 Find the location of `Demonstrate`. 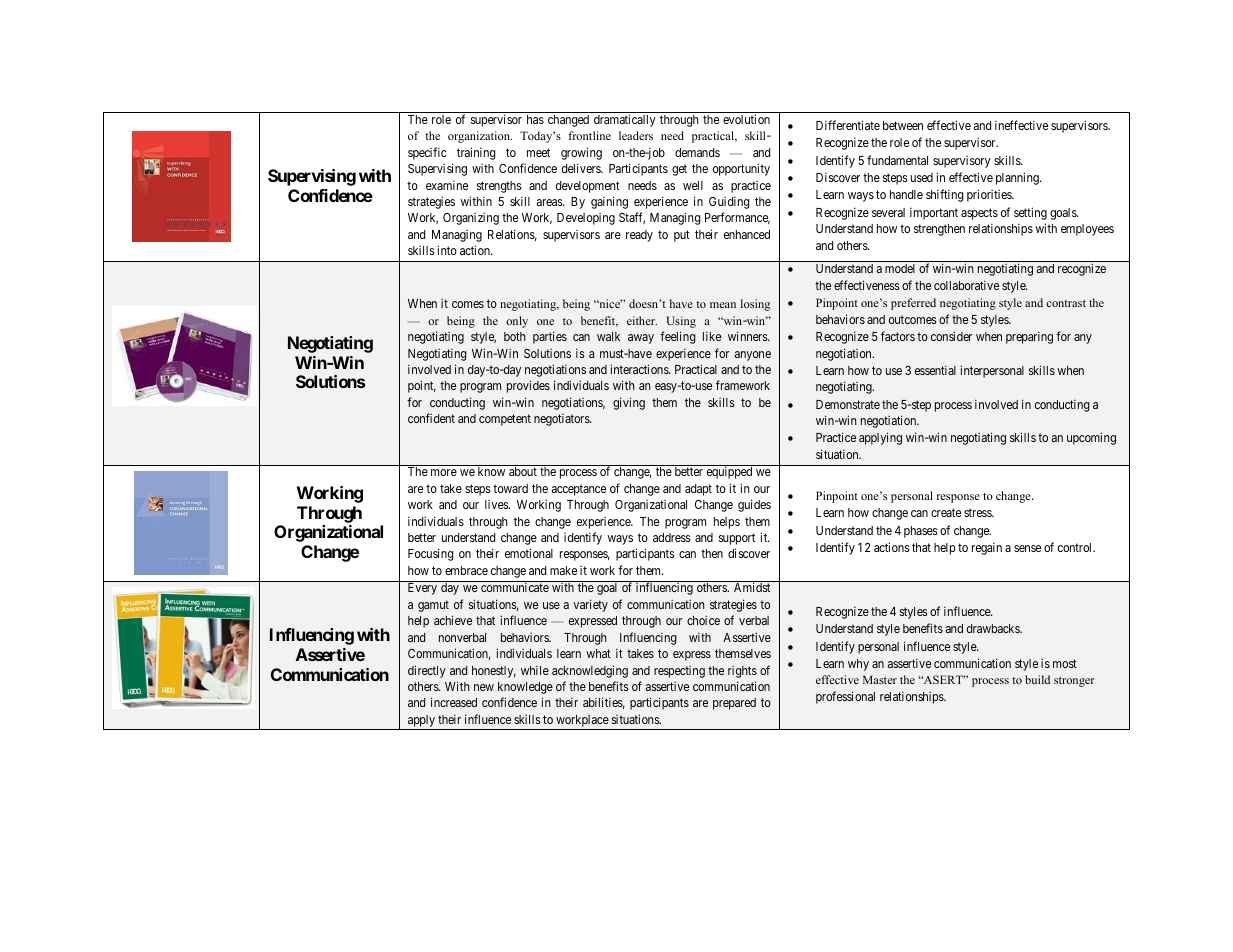

Demonstrate is located at coordinates (848, 404).
